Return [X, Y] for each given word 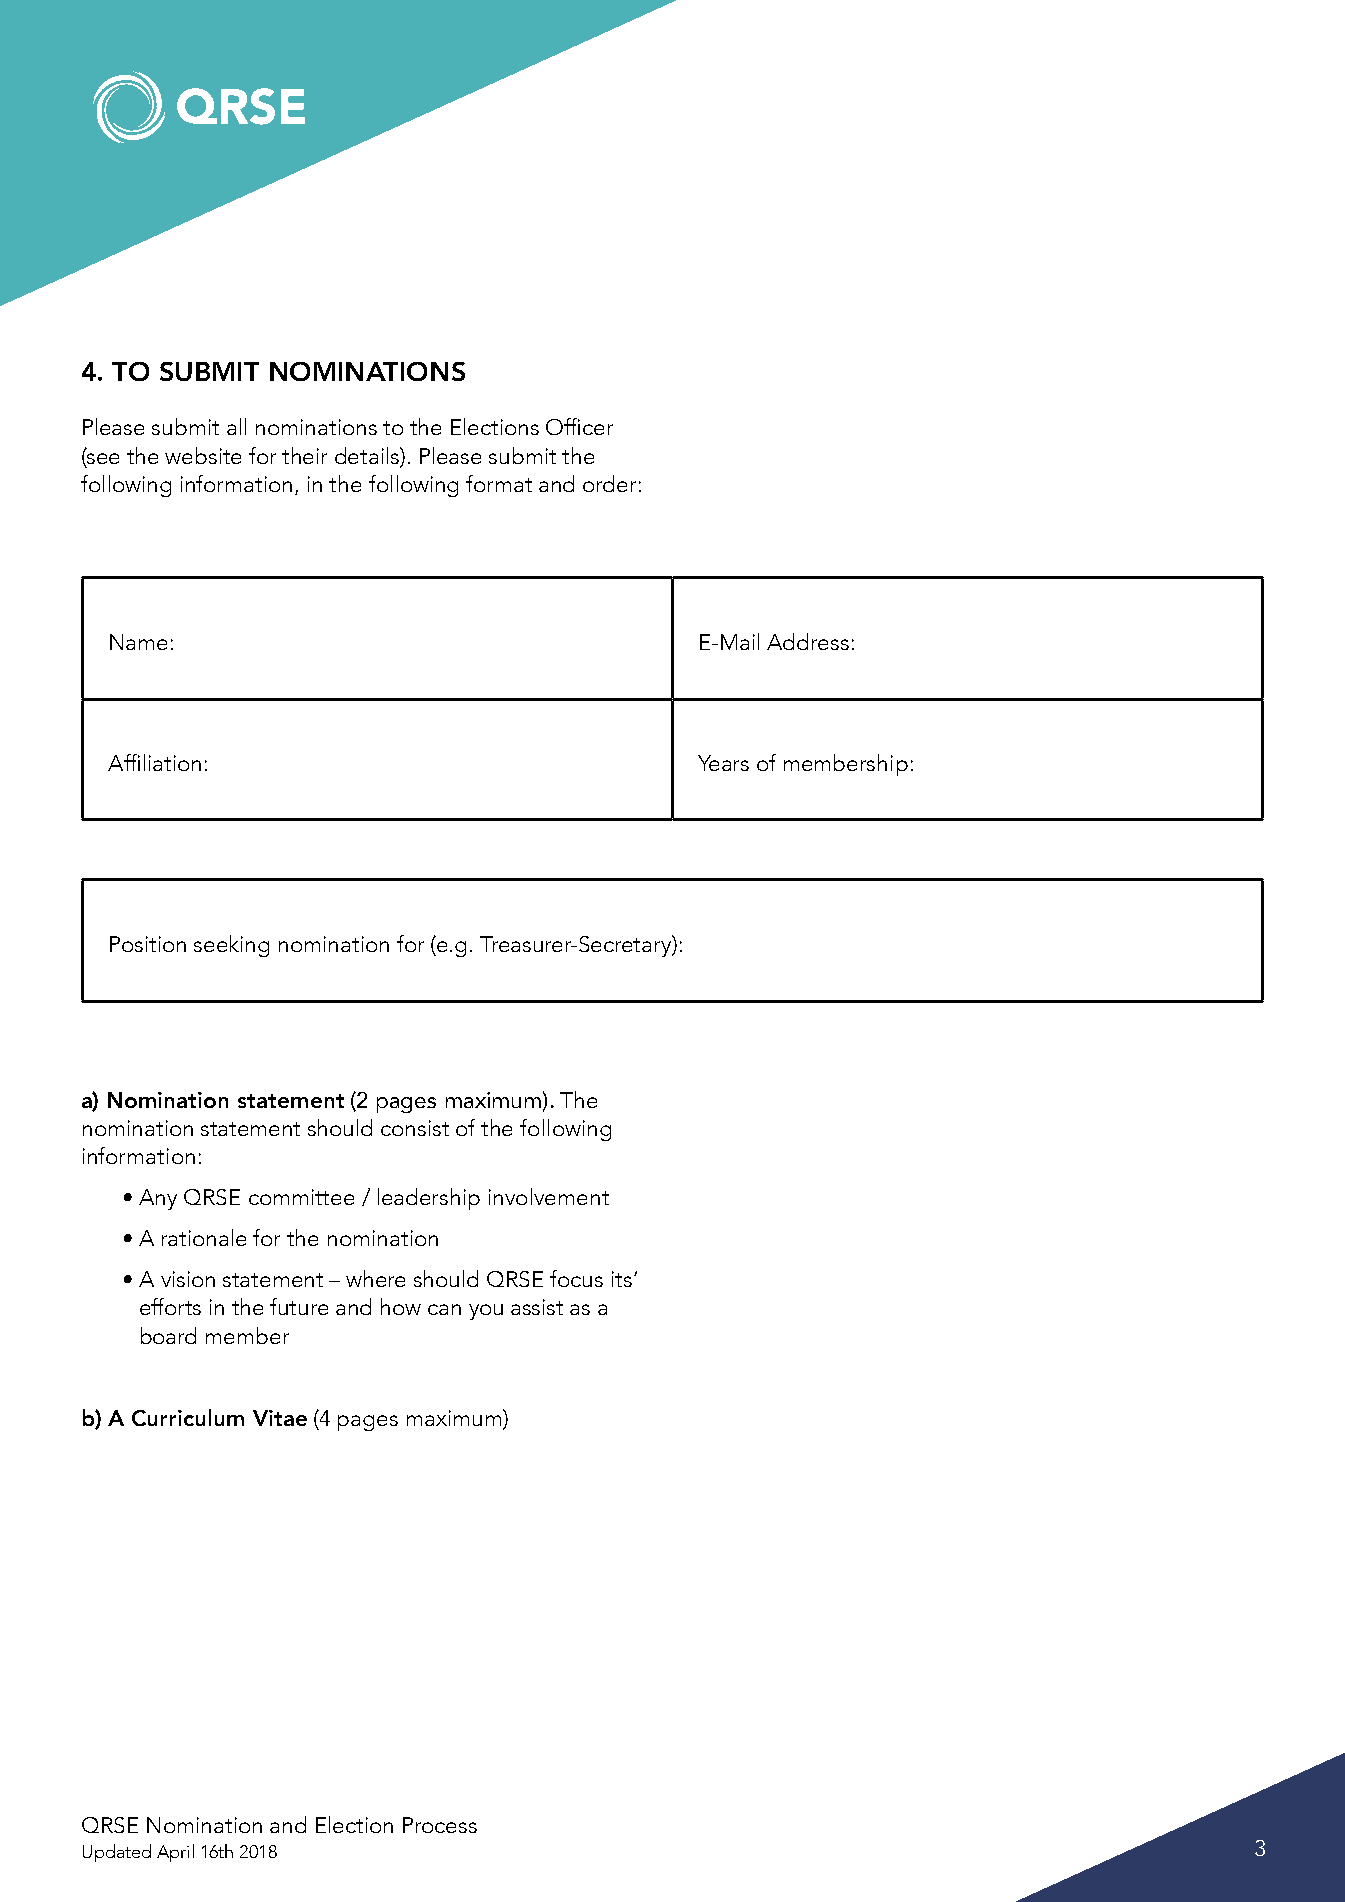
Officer [579, 426]
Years [723, 763]
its [622, 1279]
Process [440, 1825]
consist [415, 1128]
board [168, 1335]
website [203, 455]
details [368, 456]
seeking [231, 946]
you [486, 1312]
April [175, 1853]
